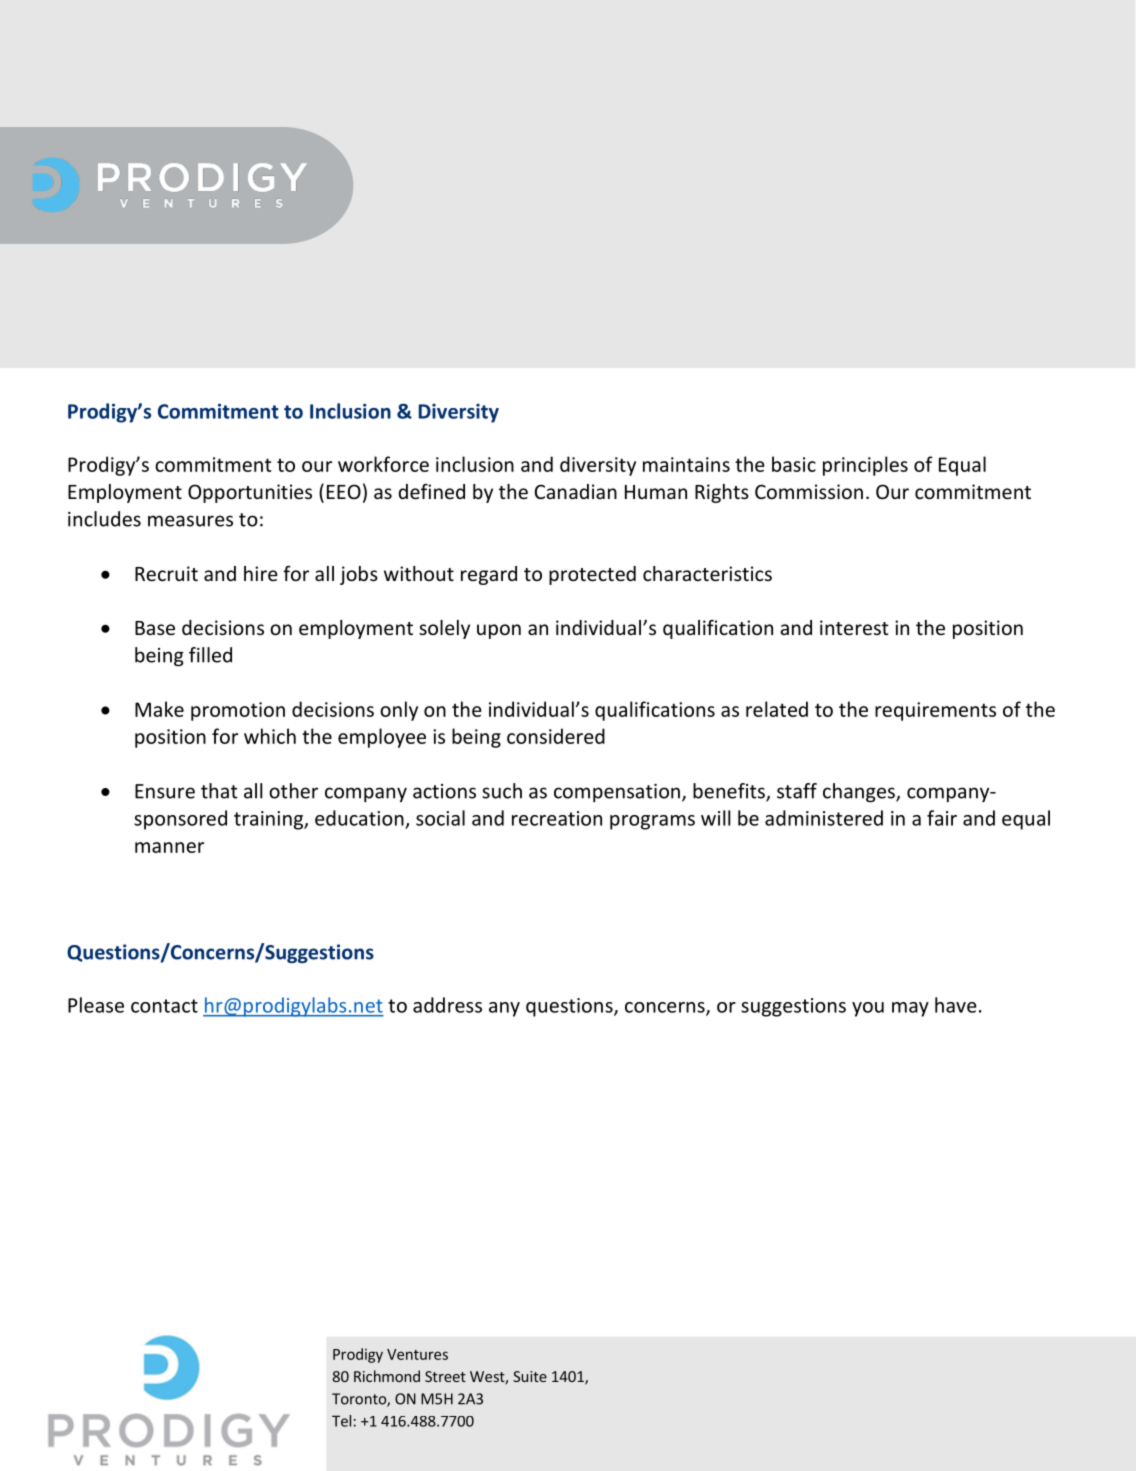 Image resolution: width=1136 pixels, height=1471 pixels. Describe the element at coordinates (447, 1005) in the screenshot. I see `address` at that location.
